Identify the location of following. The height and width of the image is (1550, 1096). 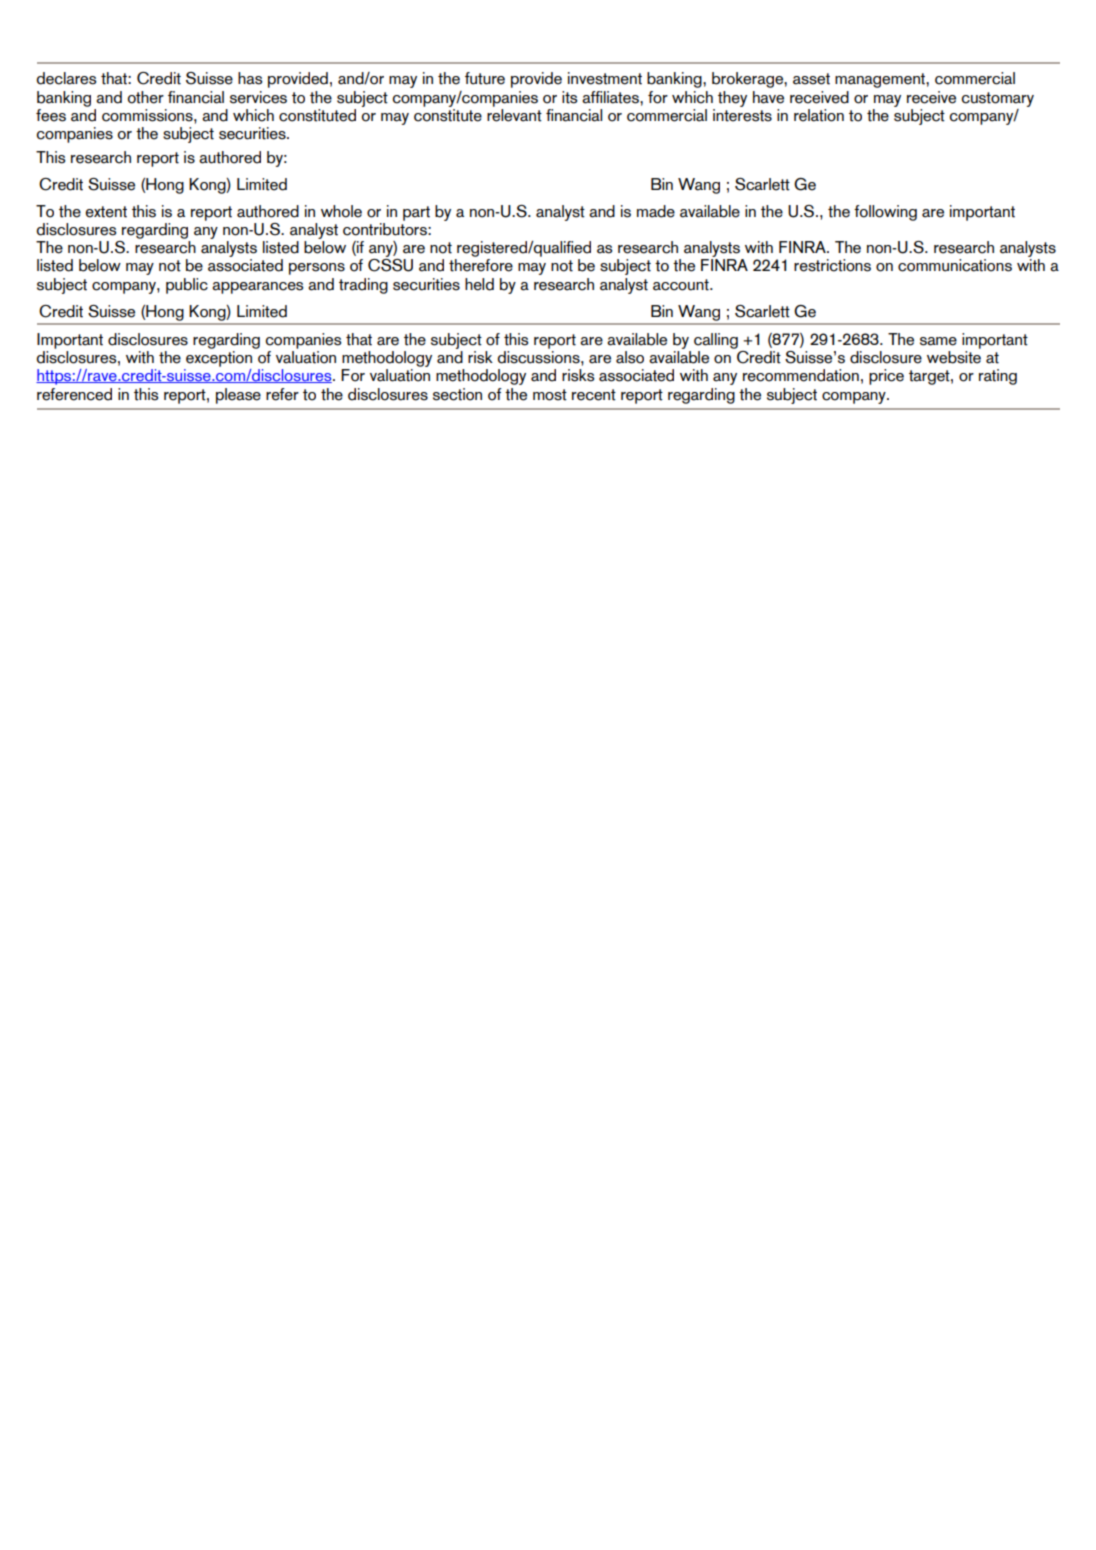
(885, 213).
